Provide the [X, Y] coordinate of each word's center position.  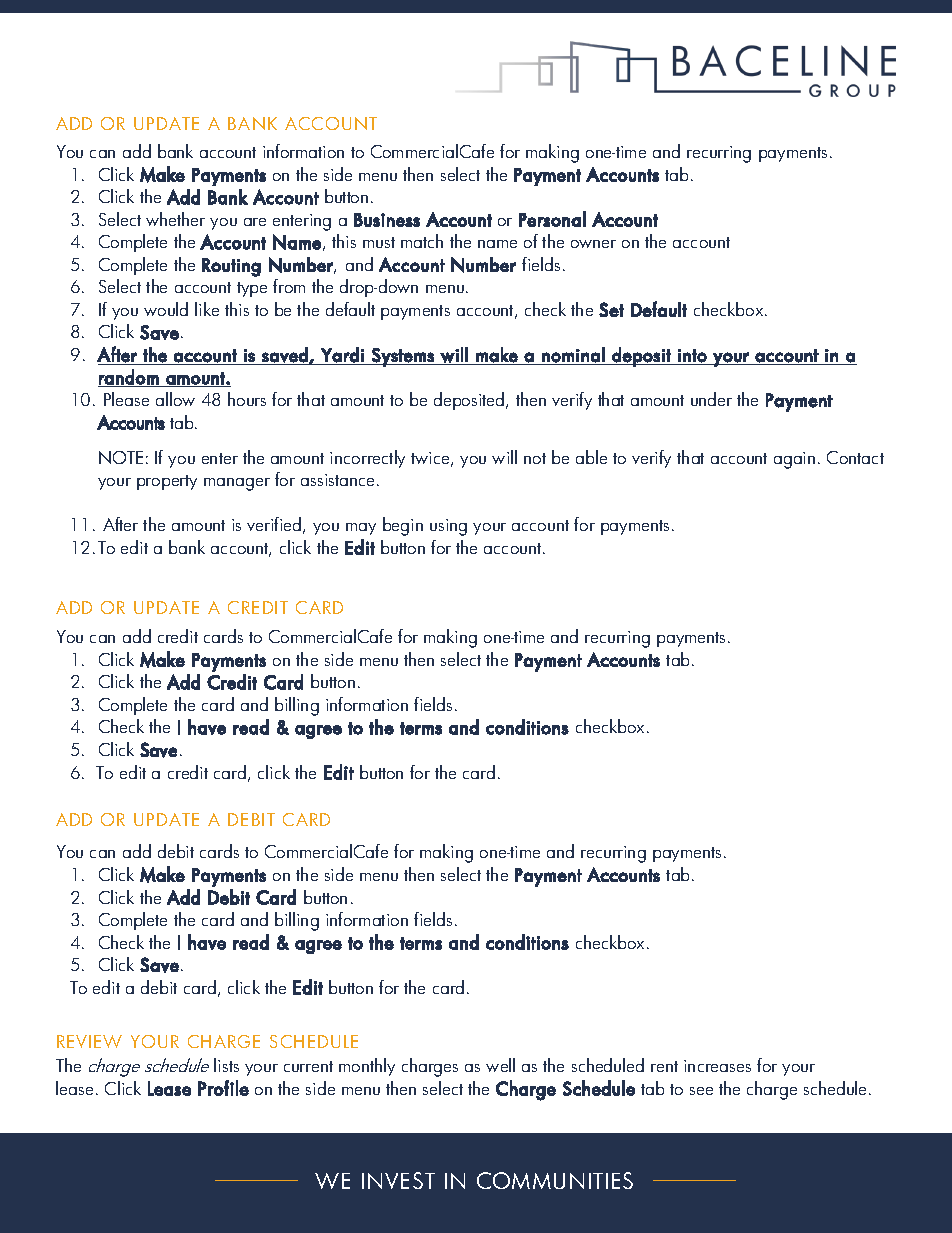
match [422, 241]
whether [175, 219]
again [794, 460]
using [448, 527]
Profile [223, 1088]
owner [593, 244]
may [361, 529]
